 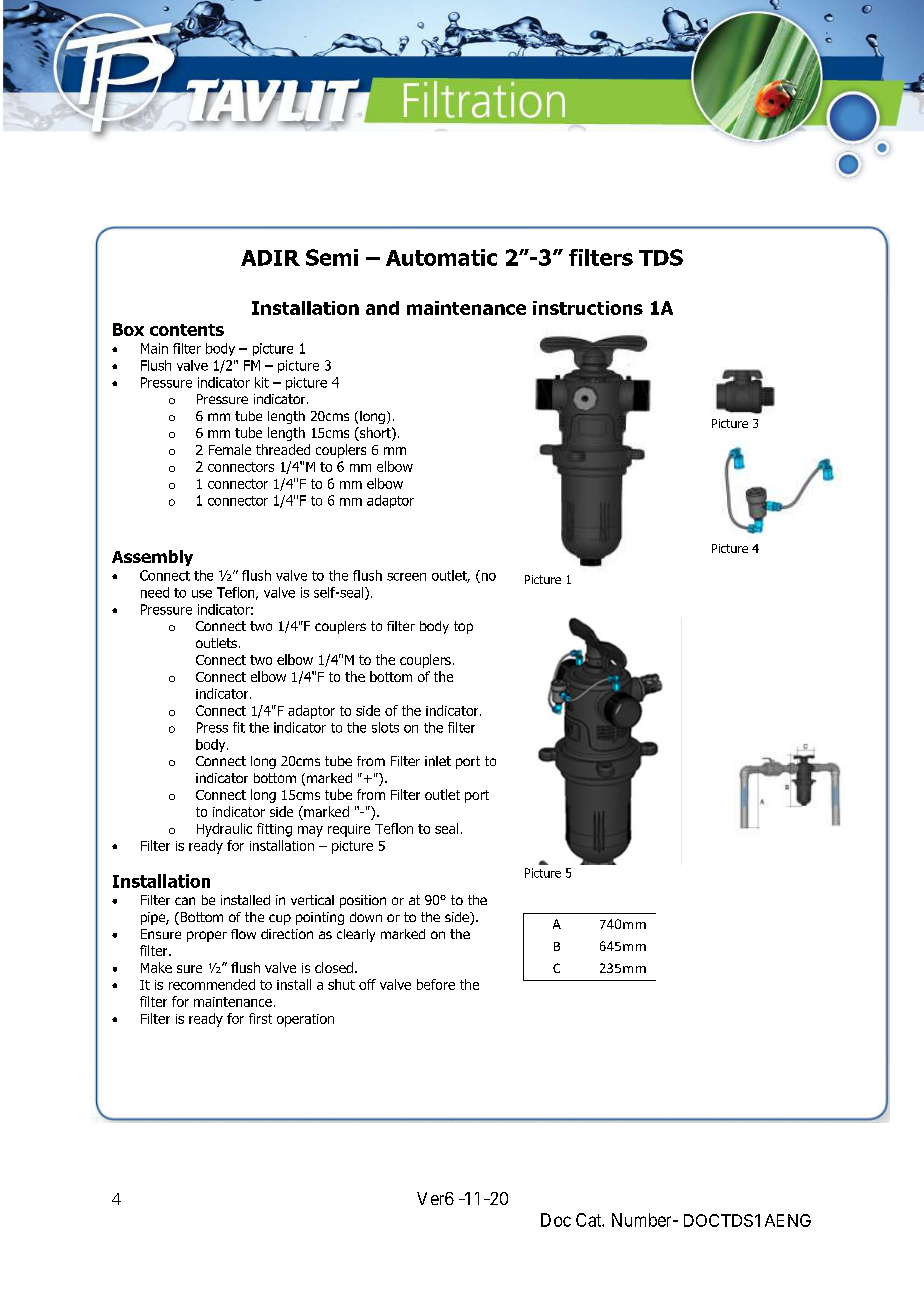 What do you see at coordinates (406, 577) in the document?
I see `screen` at bounding box center [406, 577].
